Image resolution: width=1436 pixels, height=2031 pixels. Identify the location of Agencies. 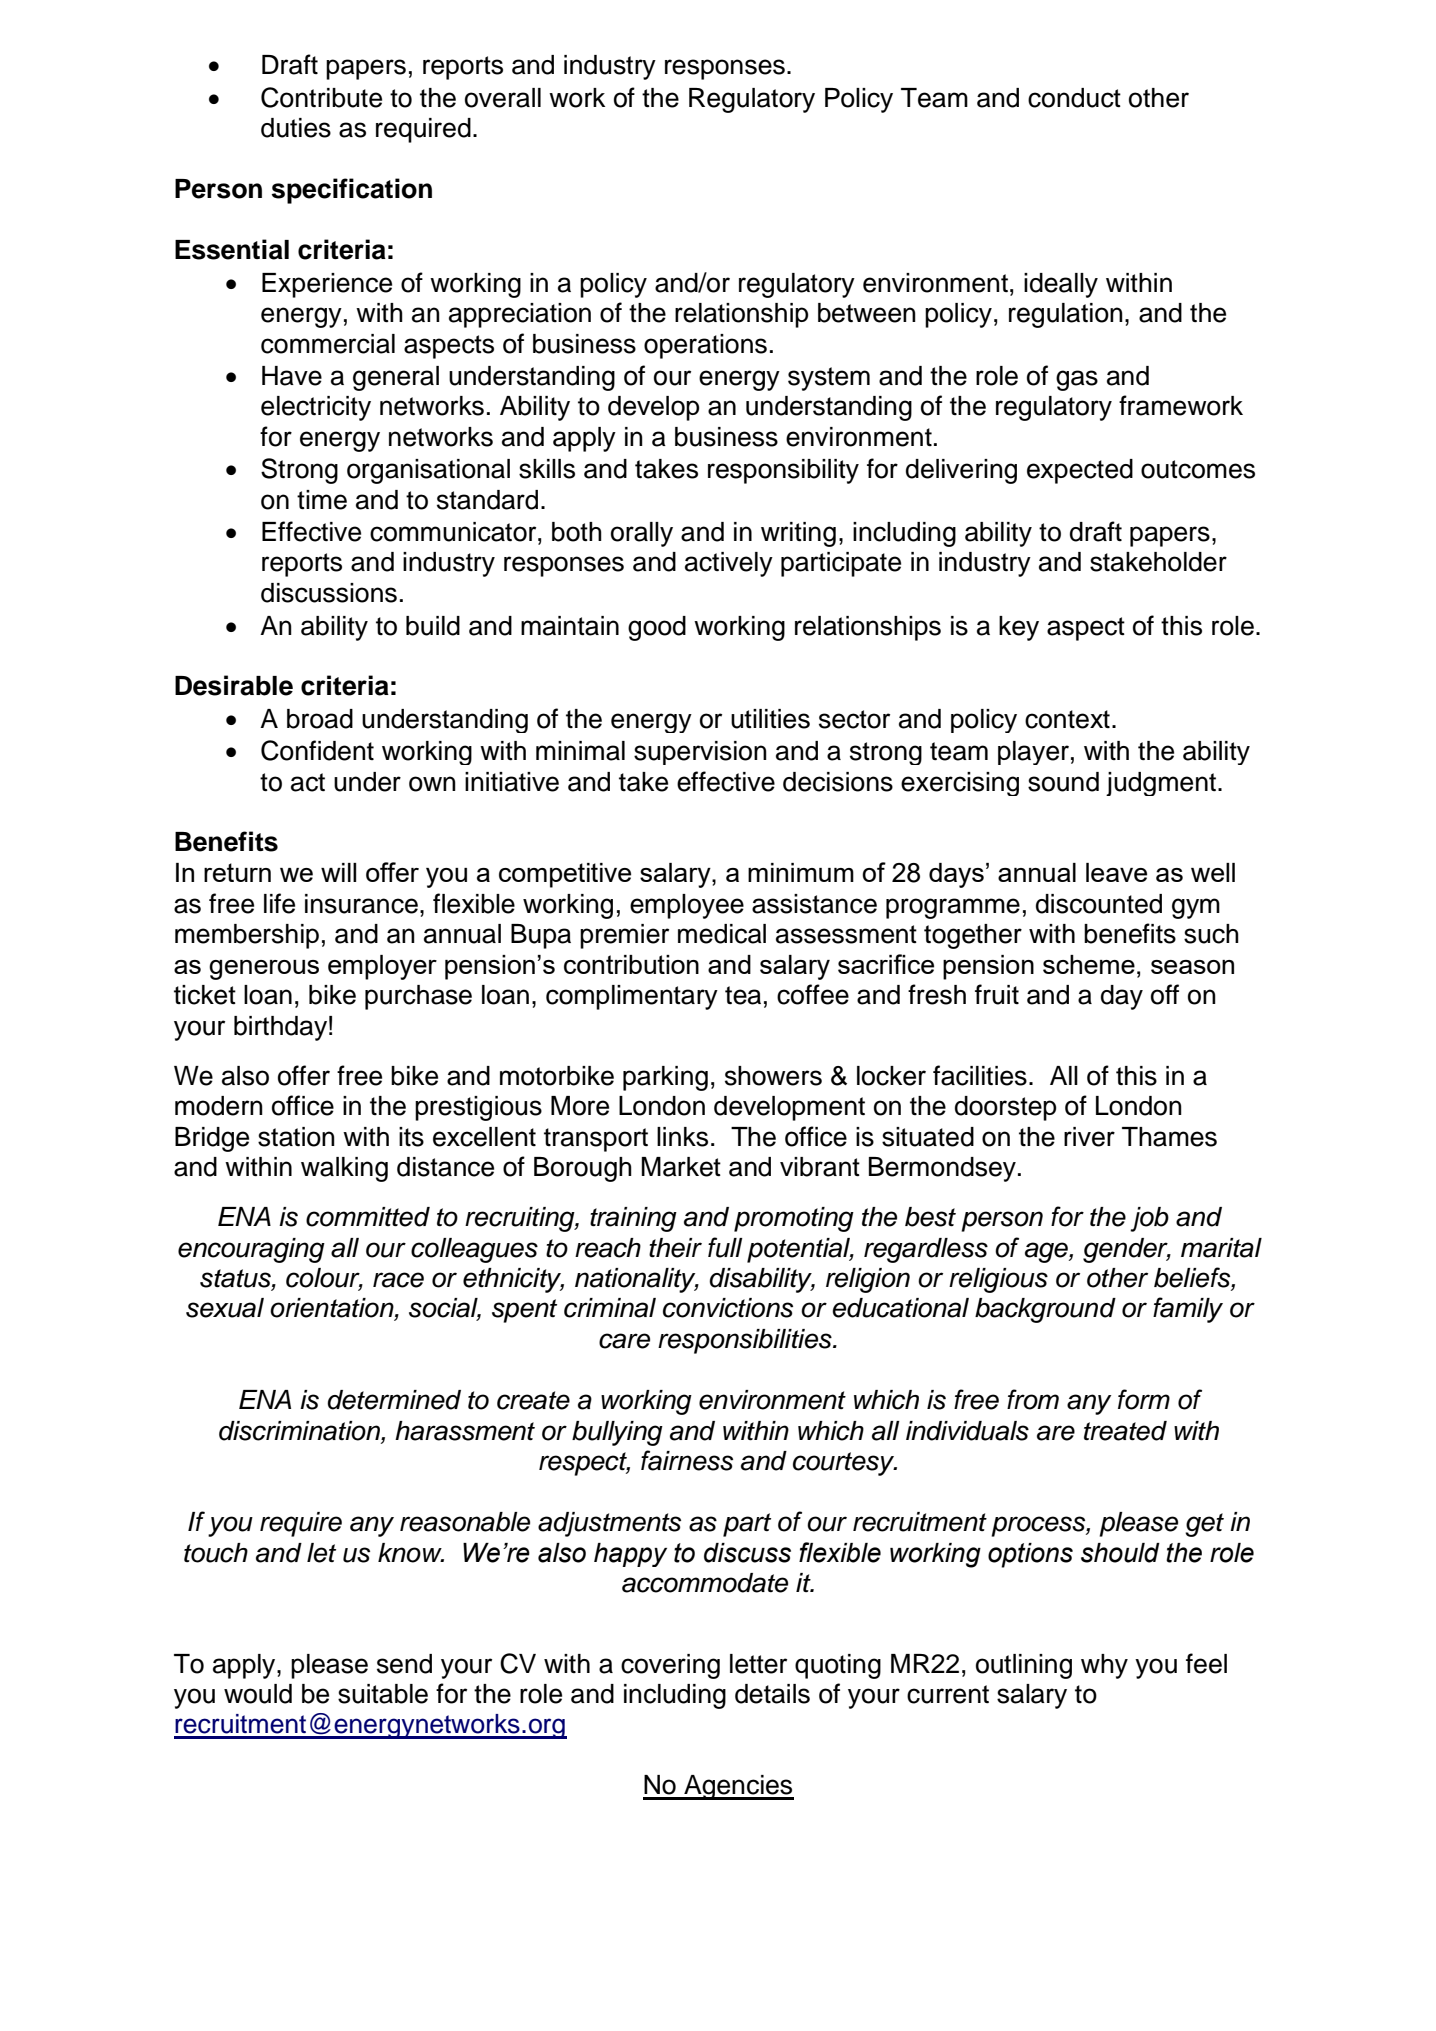
(738, 1787).
